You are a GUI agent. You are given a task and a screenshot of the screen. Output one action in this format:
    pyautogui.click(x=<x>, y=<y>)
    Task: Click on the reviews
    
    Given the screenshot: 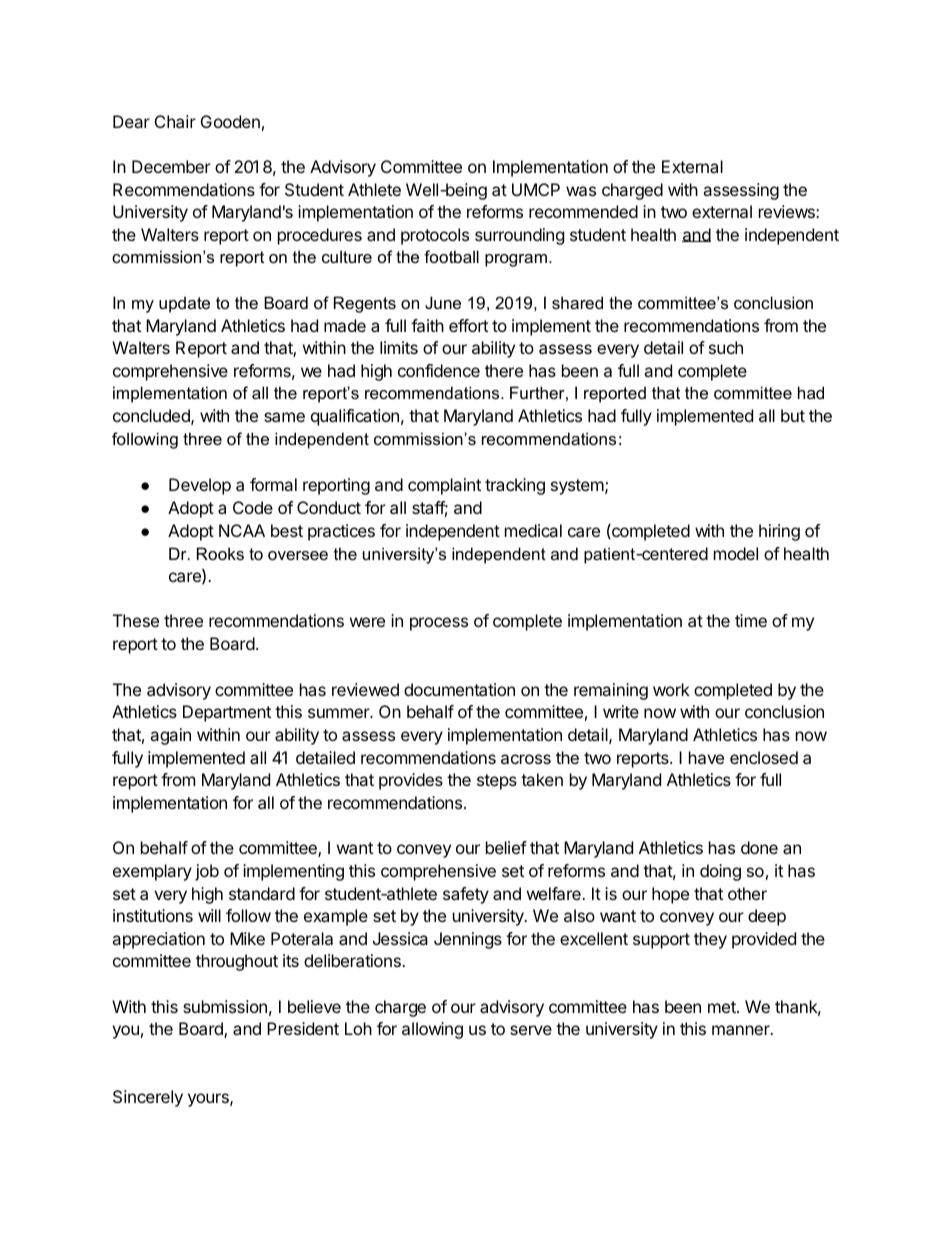 What is the action you would take?
    pyautogui.click(x=788, y=211)
